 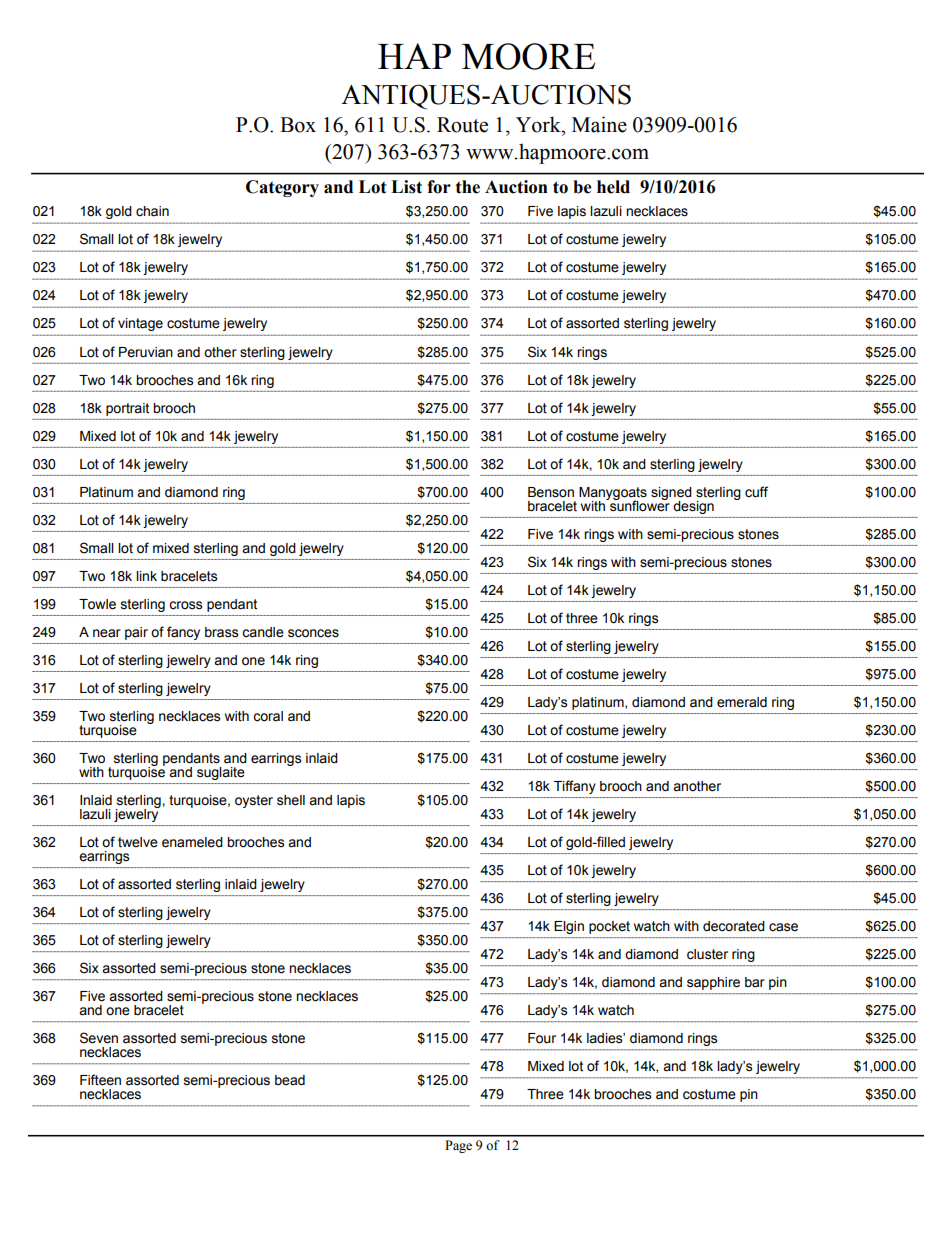 I want to click on Fifteen, so click(x=100, y=1080).
